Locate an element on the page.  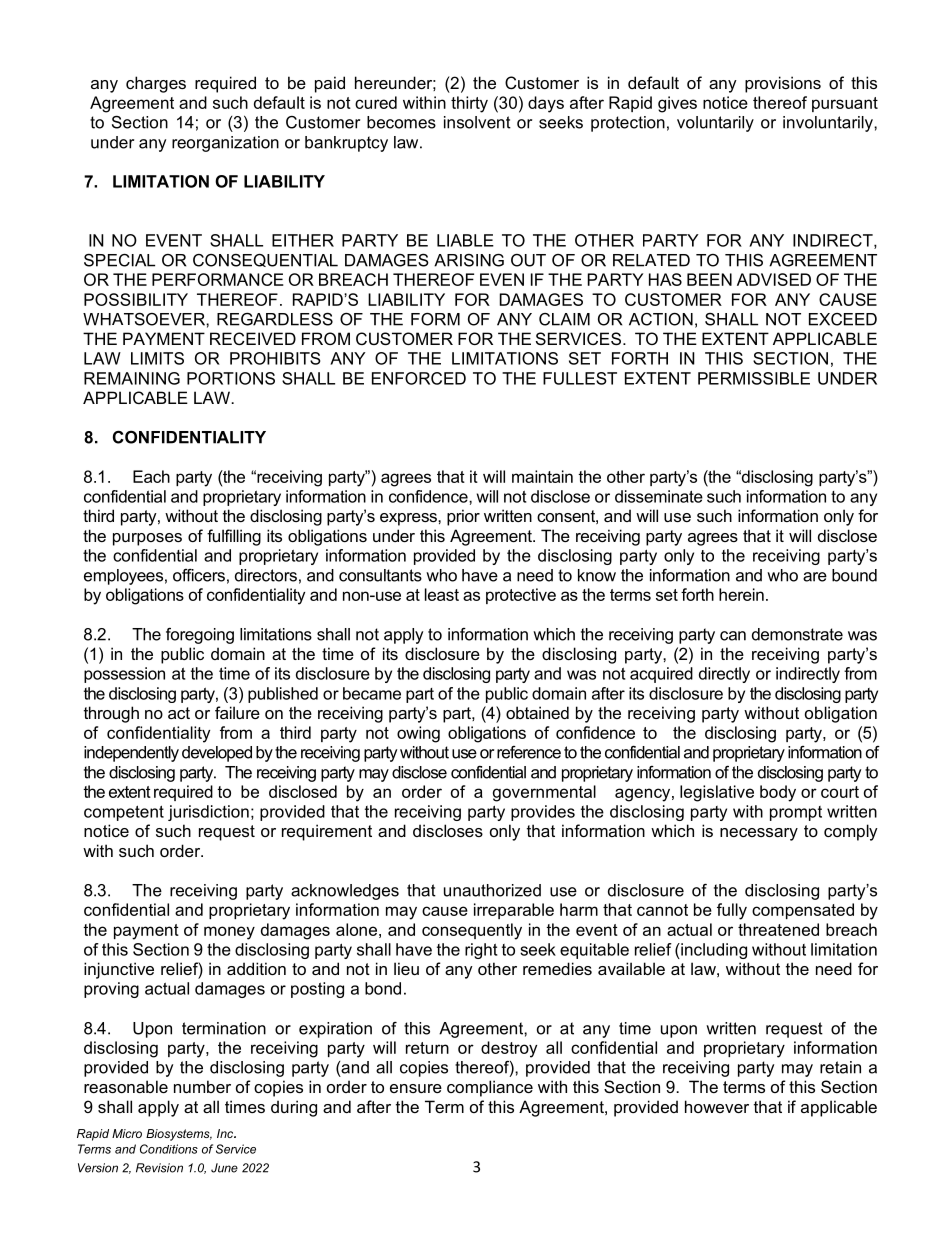
provisions is located at coordinates (783, 84).
